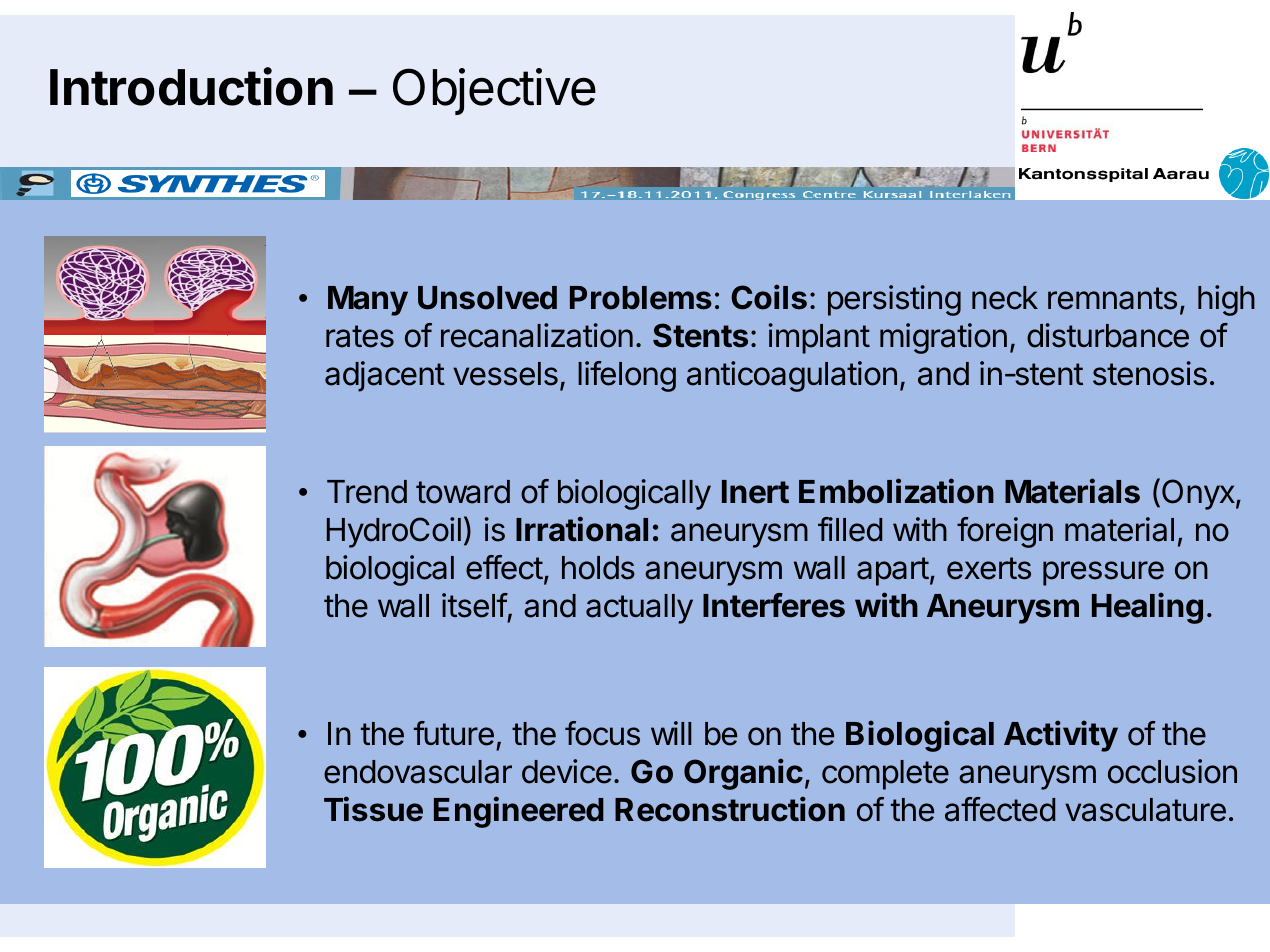 This screenshot has height=952, width=1270. What do you see at coordinates (1108, 335) in the screenshot?
I see `disturbance` at bounding box center [1108, 335].
